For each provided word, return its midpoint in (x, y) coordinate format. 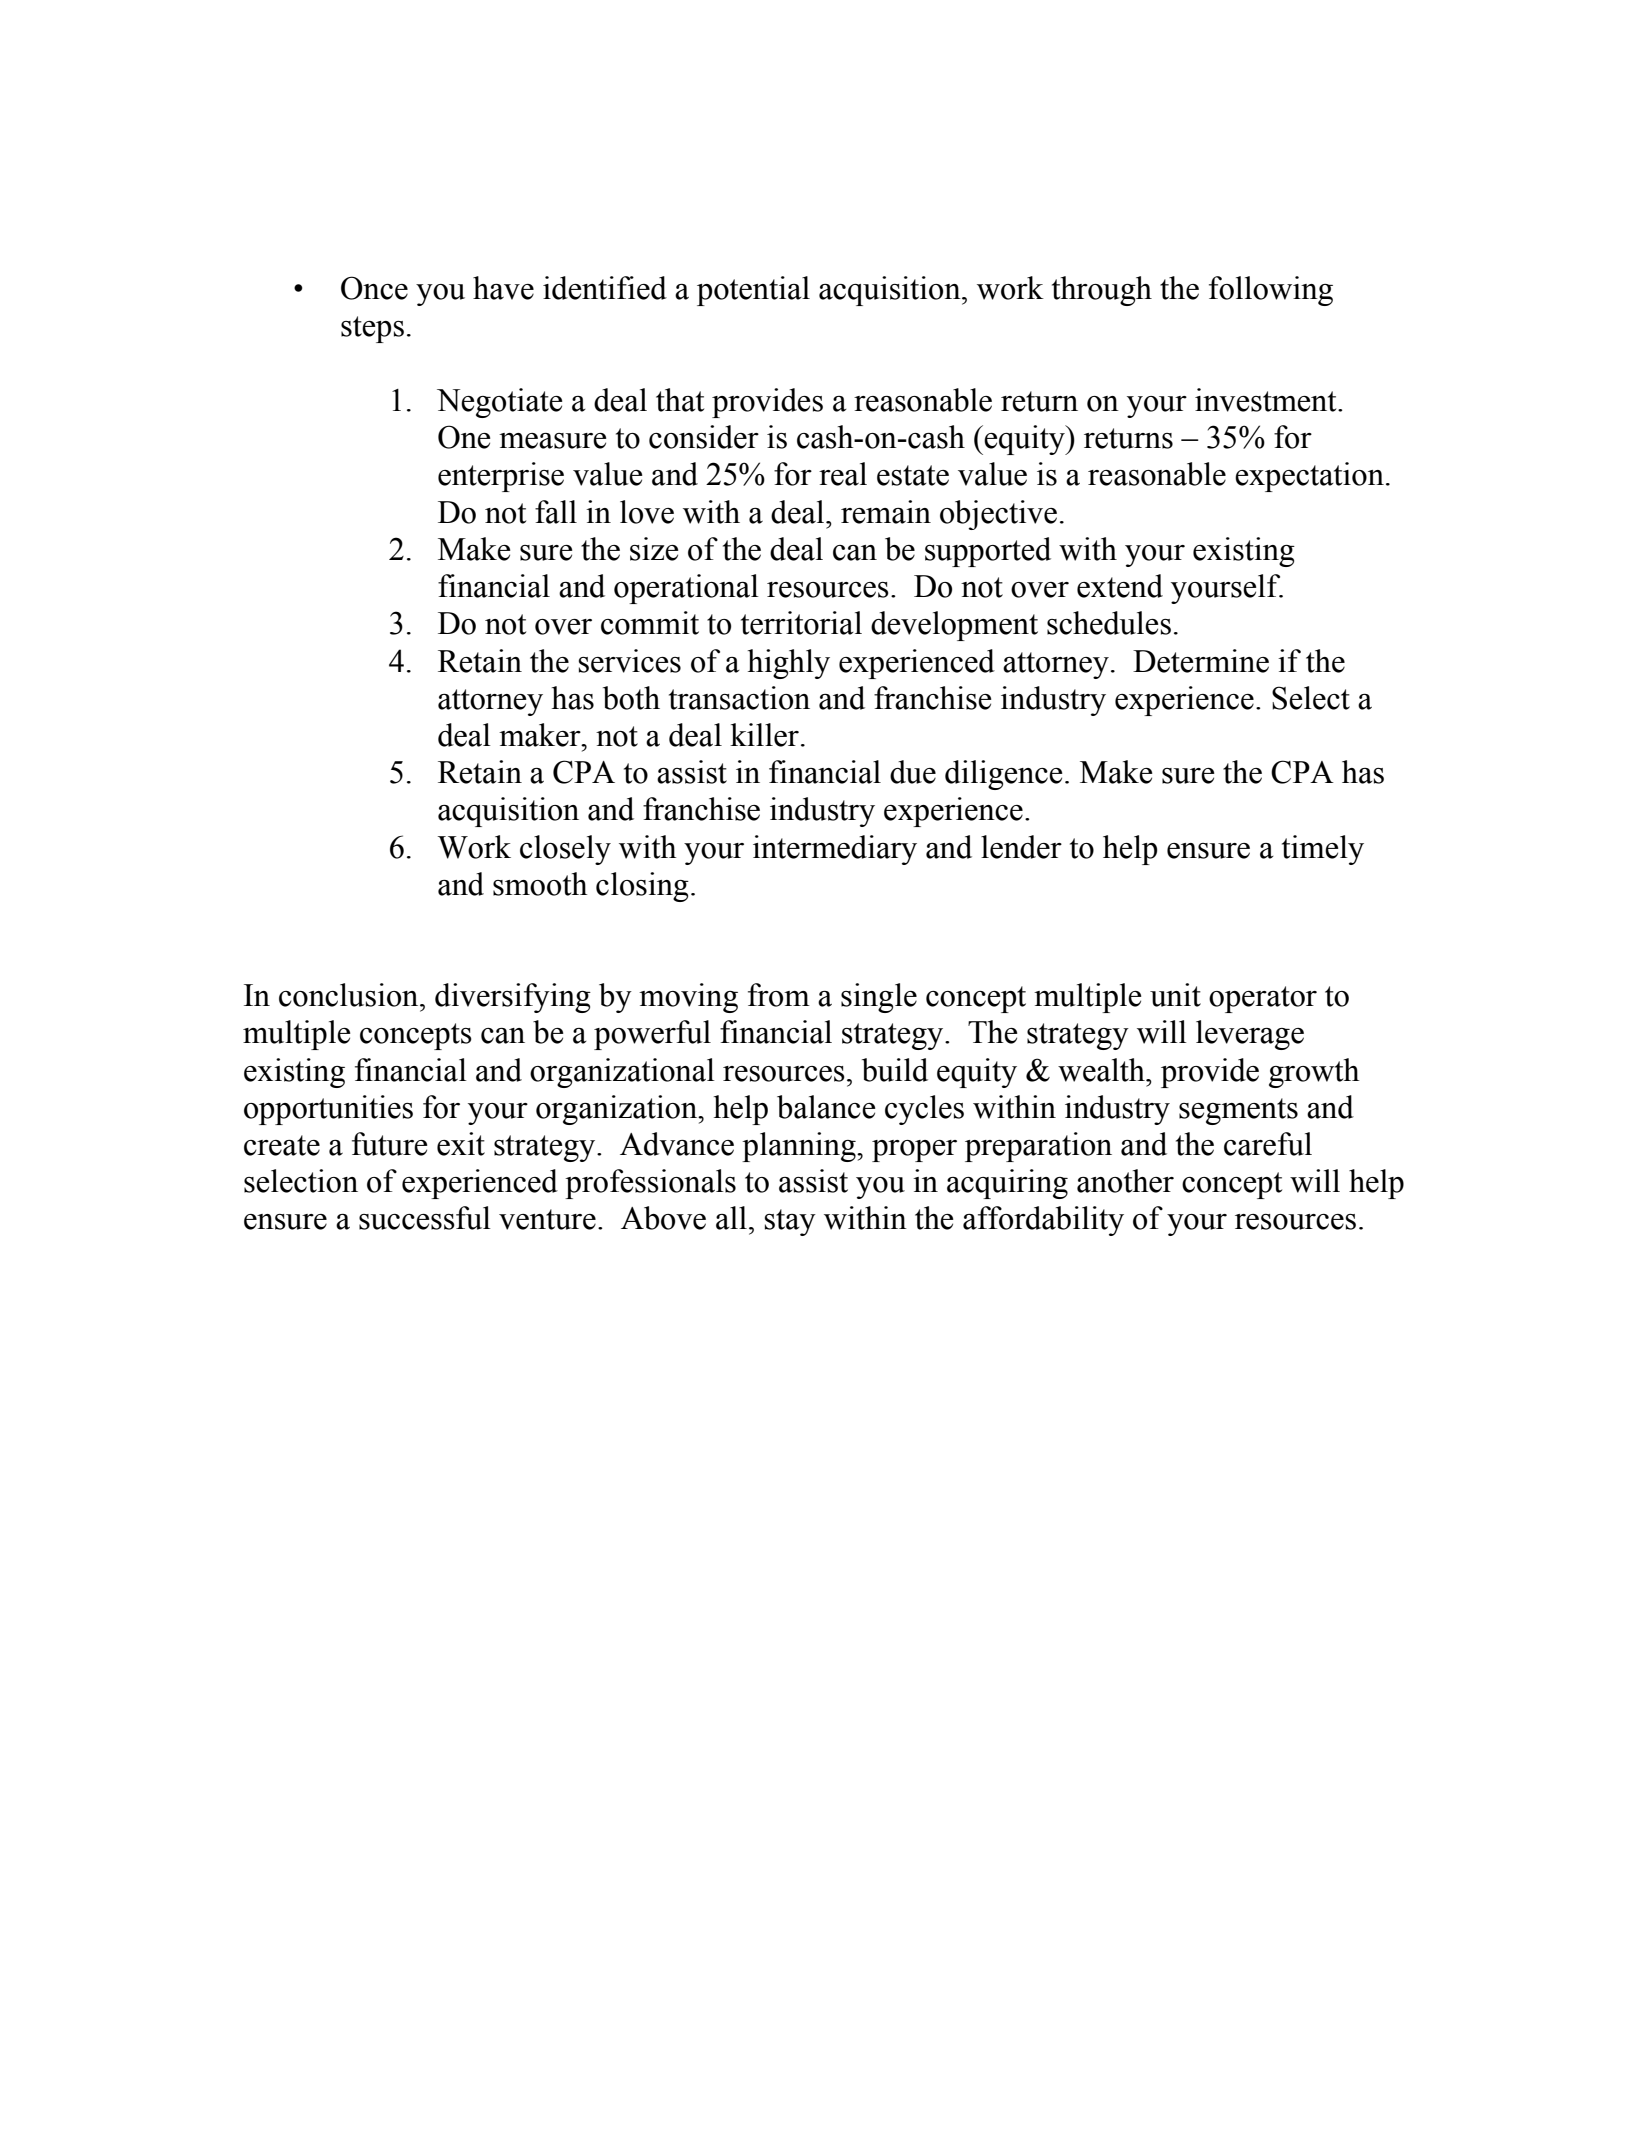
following (1271, 291)
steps (372, 329)
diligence (1004, 775)
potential (753, 291)
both (631, 698)
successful (425, 1218)
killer (764, 735)
